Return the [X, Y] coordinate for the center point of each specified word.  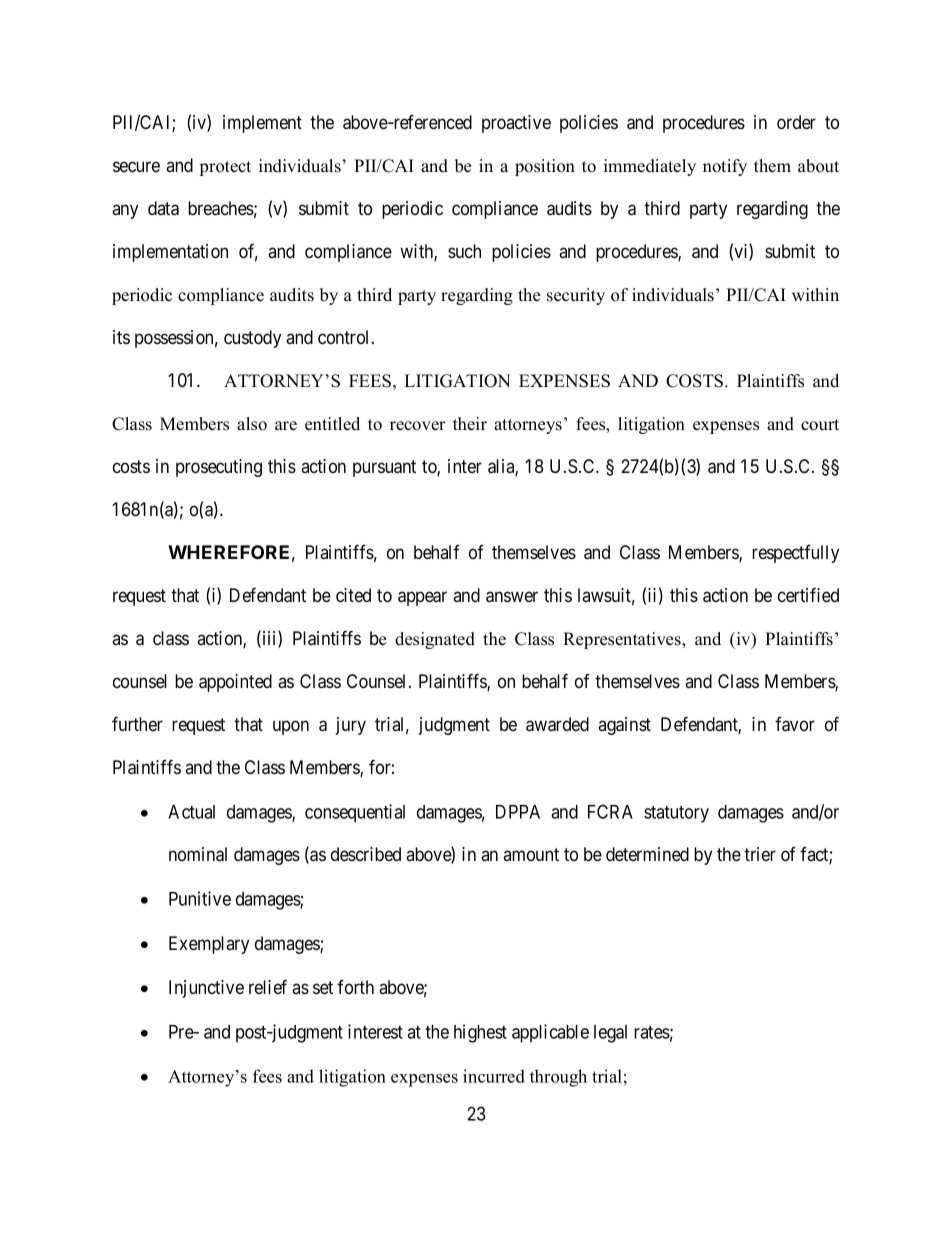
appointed [235, 683]
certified [808, 594]
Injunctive [206, 989]
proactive [516, 124]
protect [225, 168]
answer [512, 597]
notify [725, 167]
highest [480, 1033]
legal [610, 1034]
